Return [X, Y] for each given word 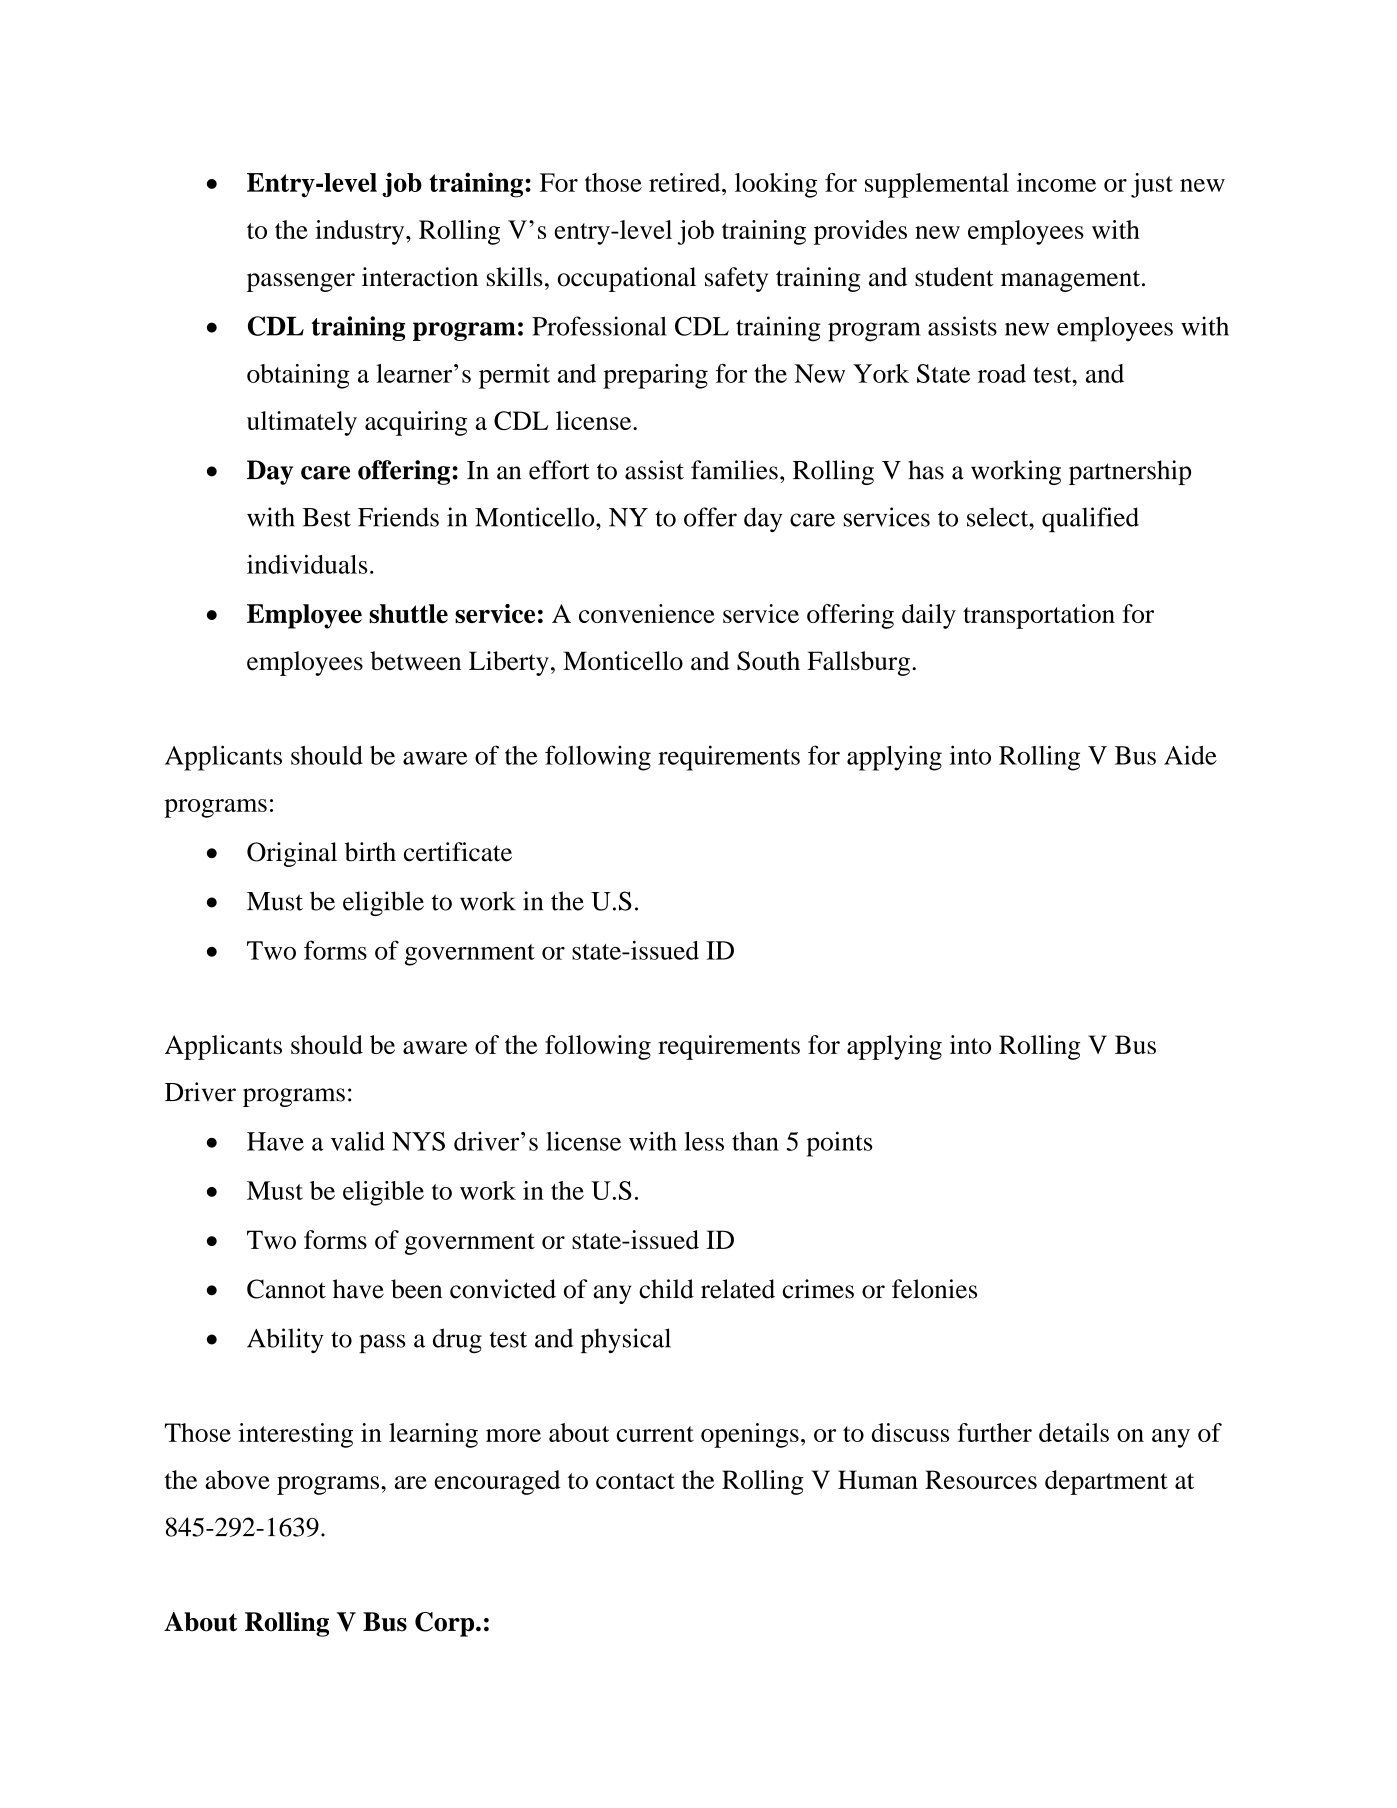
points [840, 1144]
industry [361, 232]
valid [358, 1141]
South [768, 661]
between [415, 660]
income [1056, 182]
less [704, 1141]
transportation [1039, 616]
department [1106, 1482]
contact [635, 1481]
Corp [446, 1624]
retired [686, 182]
